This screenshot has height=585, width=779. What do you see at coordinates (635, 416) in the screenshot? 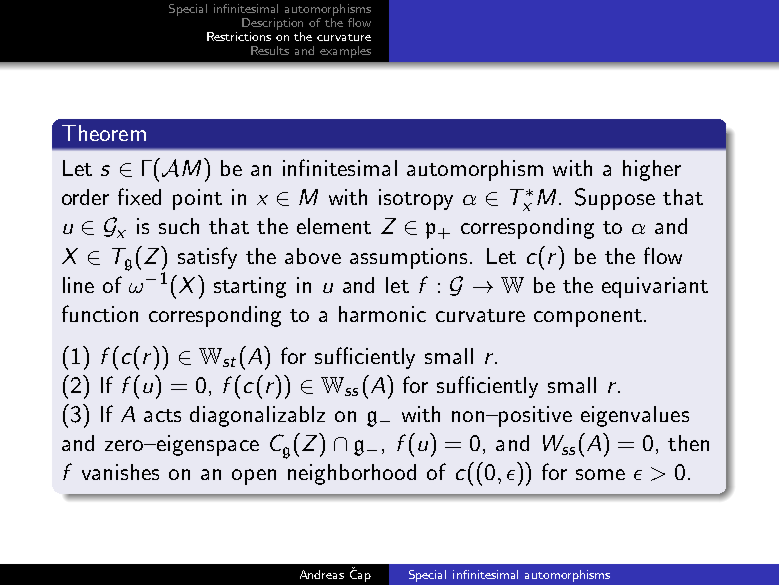
I see `eigenvalues` at bounding box center [635, 416].
